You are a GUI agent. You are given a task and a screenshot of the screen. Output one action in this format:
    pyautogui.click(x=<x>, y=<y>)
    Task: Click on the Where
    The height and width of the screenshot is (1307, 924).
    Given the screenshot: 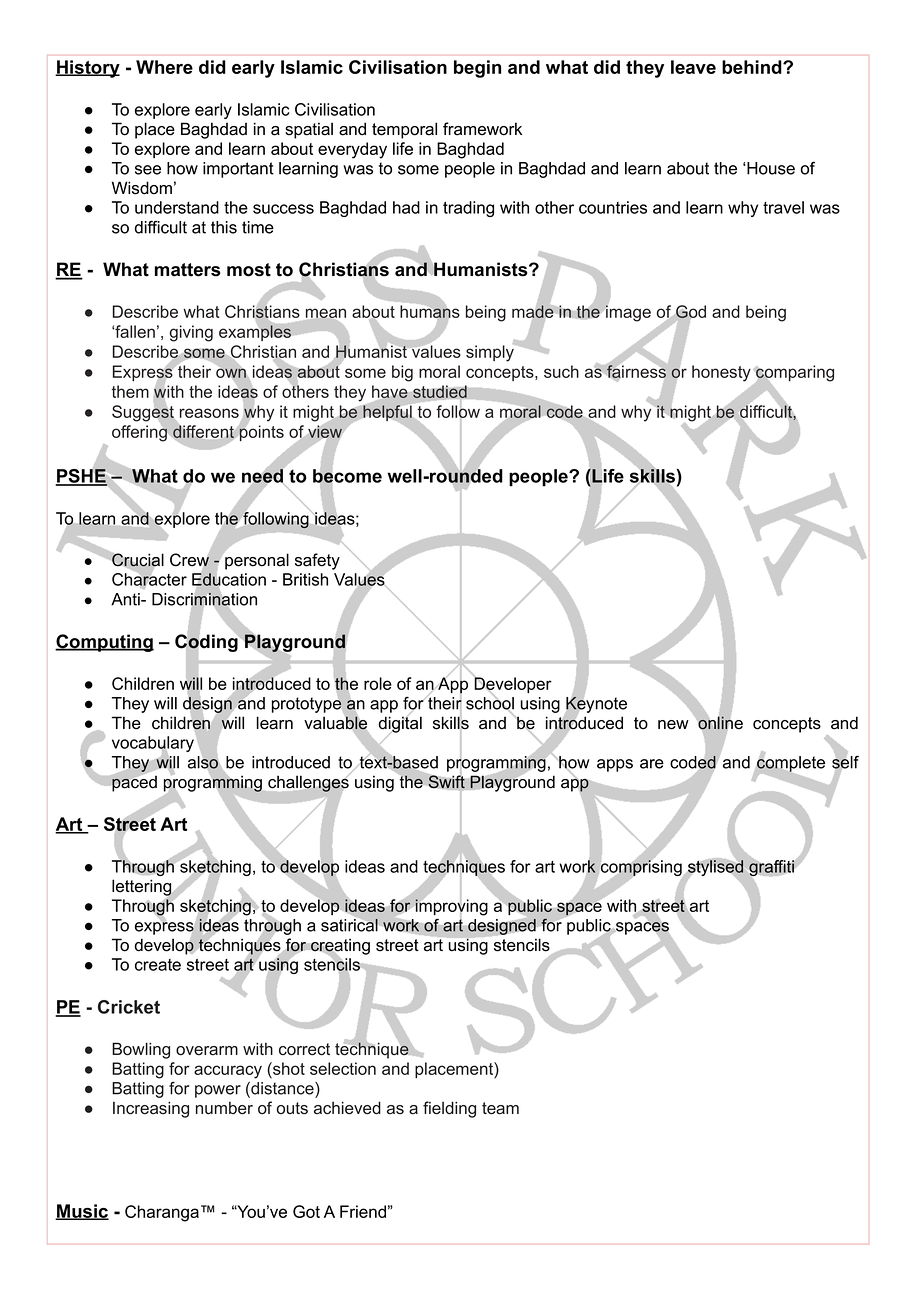 What is the action you would take?
    pyautogui.click(x=164, y=67)
